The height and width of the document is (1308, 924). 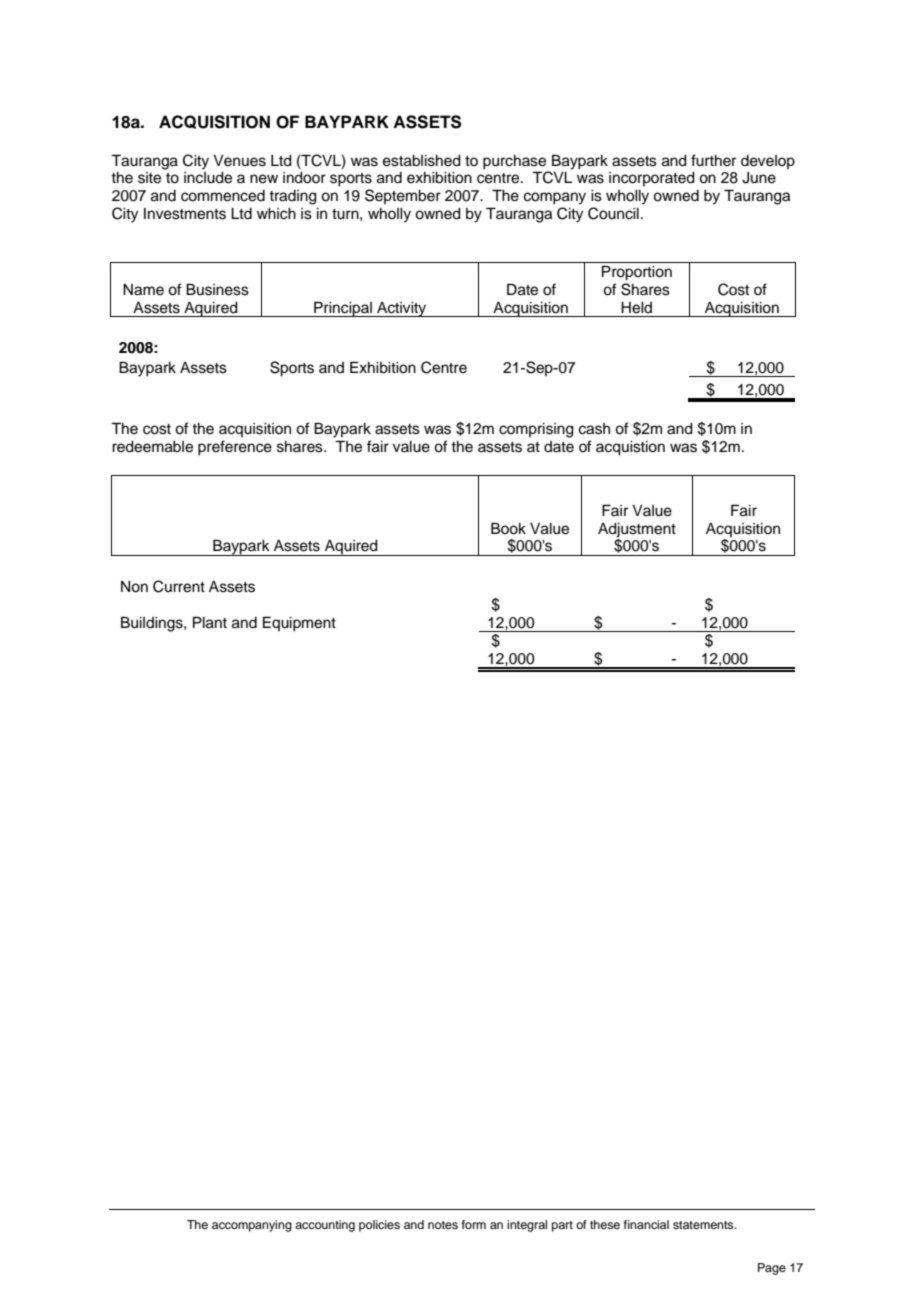 What do you see at coordinates (536, 430) in the document?
I see `comprising` at bounding box center [536, 430].
